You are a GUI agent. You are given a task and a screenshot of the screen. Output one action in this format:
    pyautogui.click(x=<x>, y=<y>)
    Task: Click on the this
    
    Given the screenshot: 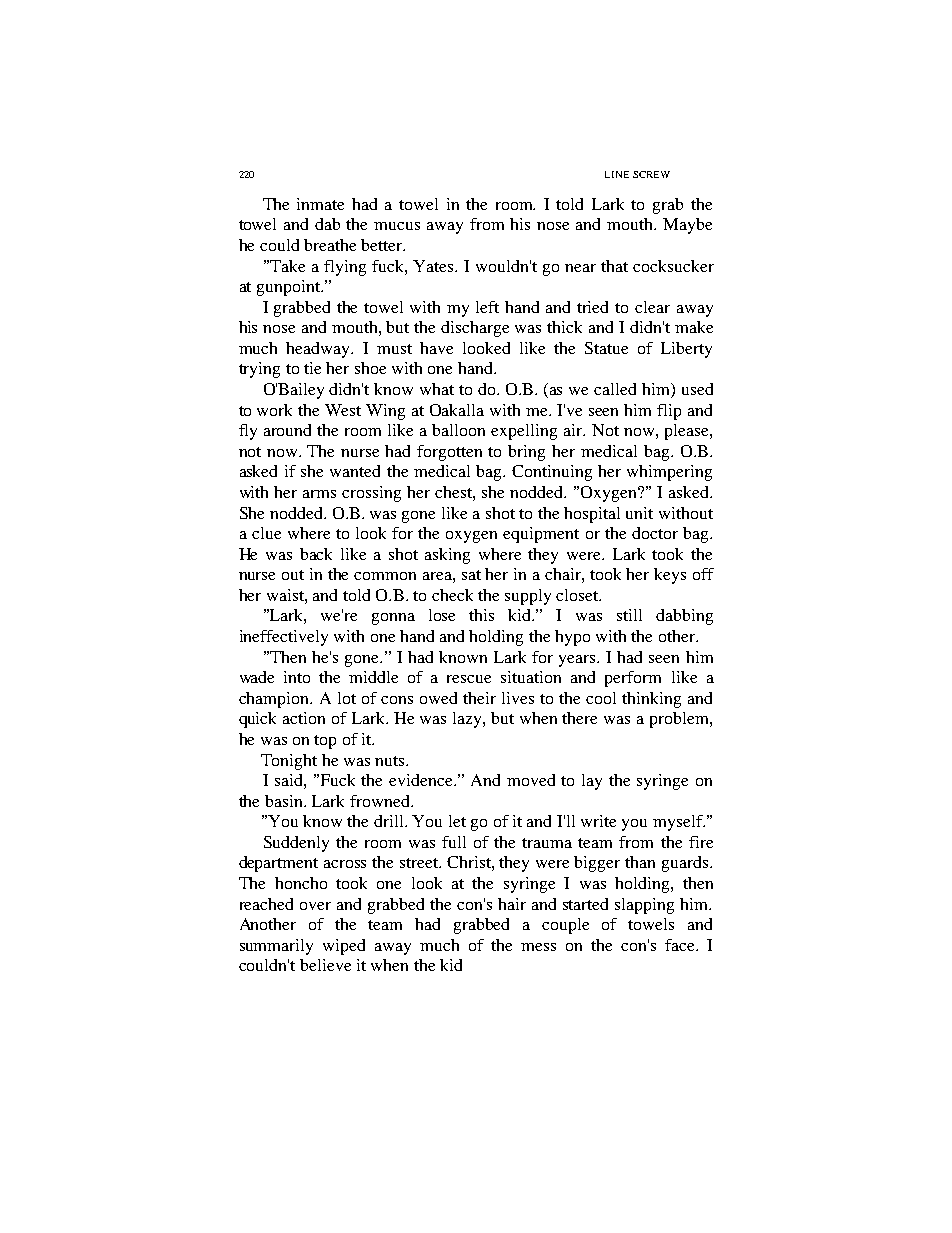 What is the action you would take?
    pyautogui.click(x=481, y=615)
